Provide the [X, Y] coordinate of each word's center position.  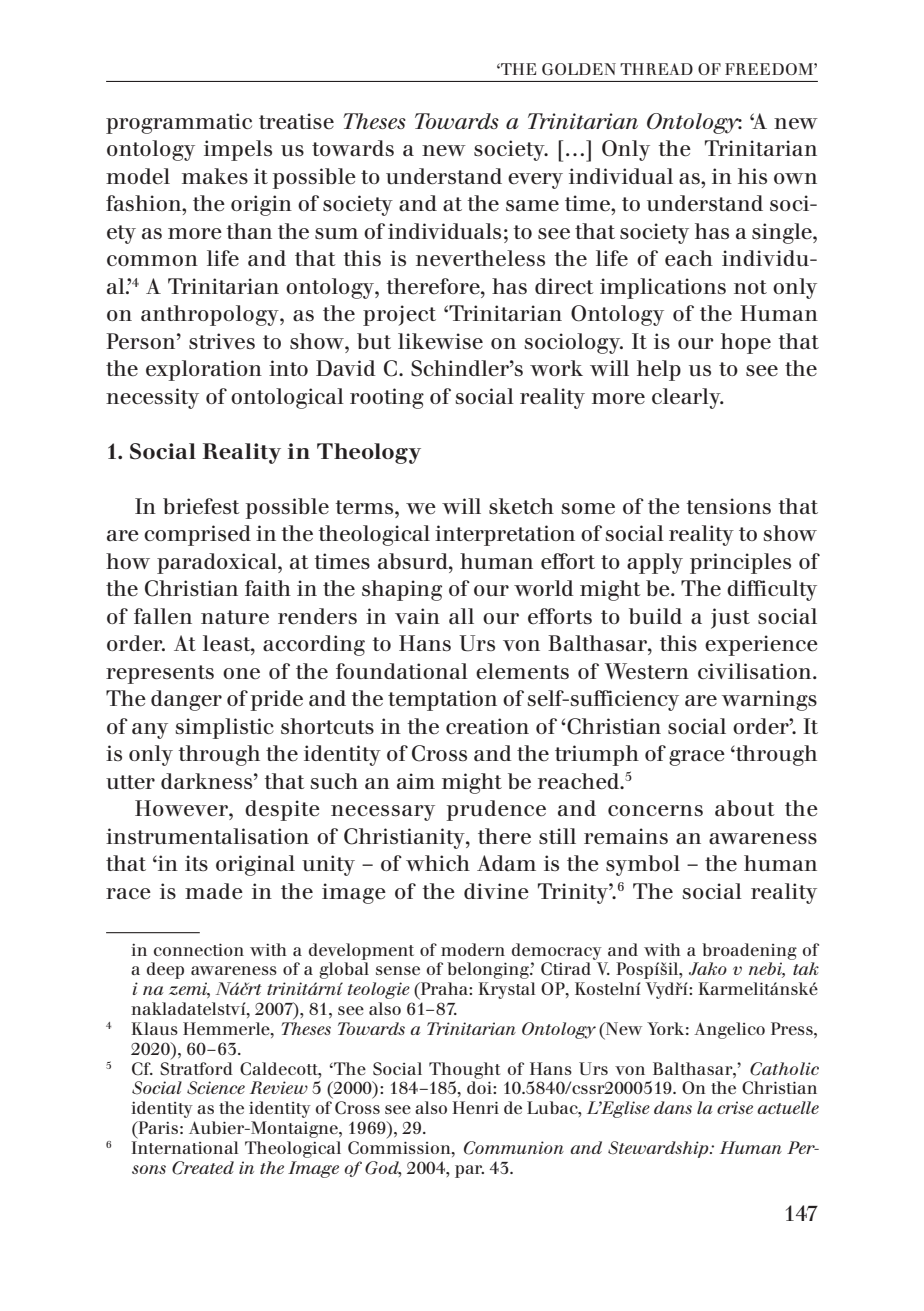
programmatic [179, 123]
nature [235, 617]
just [730, 618]
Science [216, 1088]
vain [417, 616]
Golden [579, 69]
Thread [656, 69]
